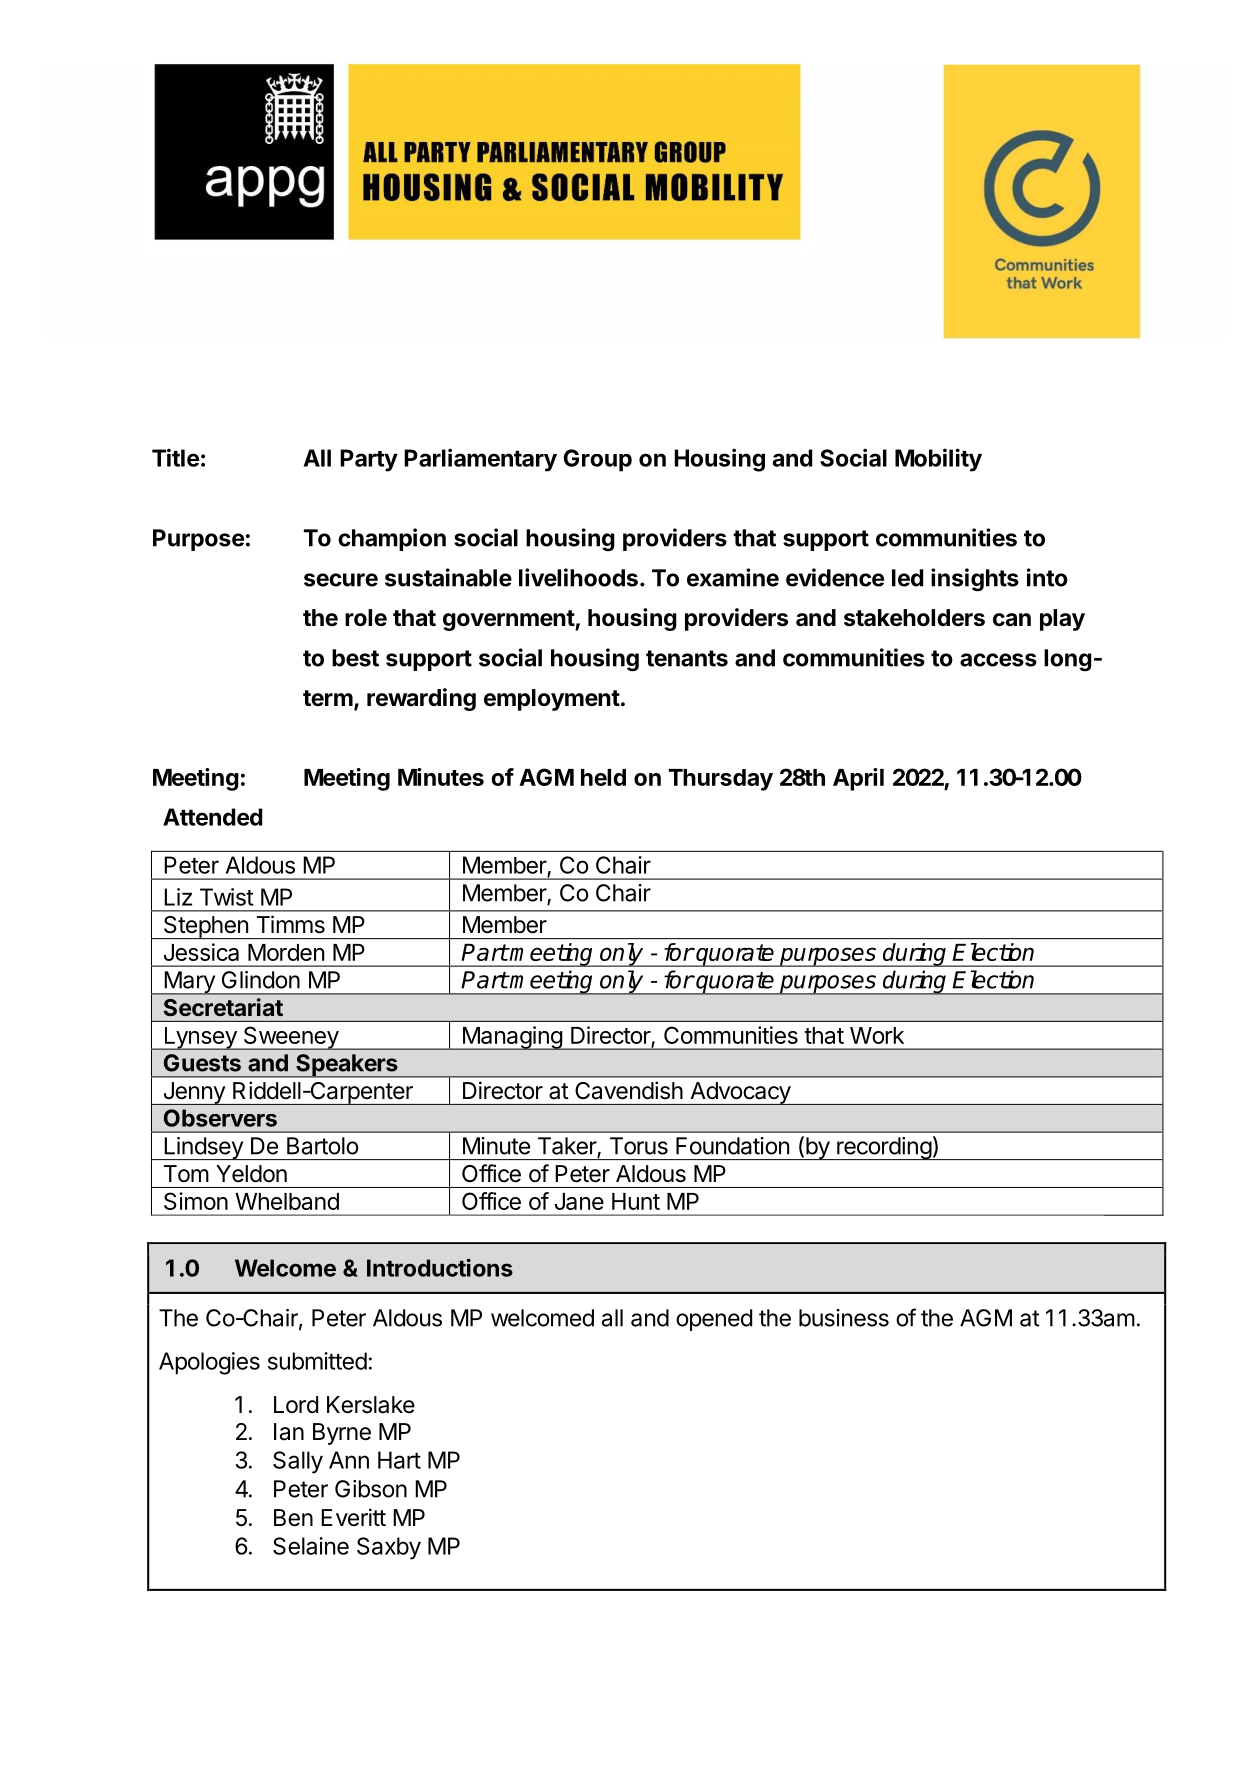 Image resolution: width=1252 pixels, height=1770 pixels. Describe the element at coordinates (629, 1090) in the document. I see `Cavendish` at that location.
